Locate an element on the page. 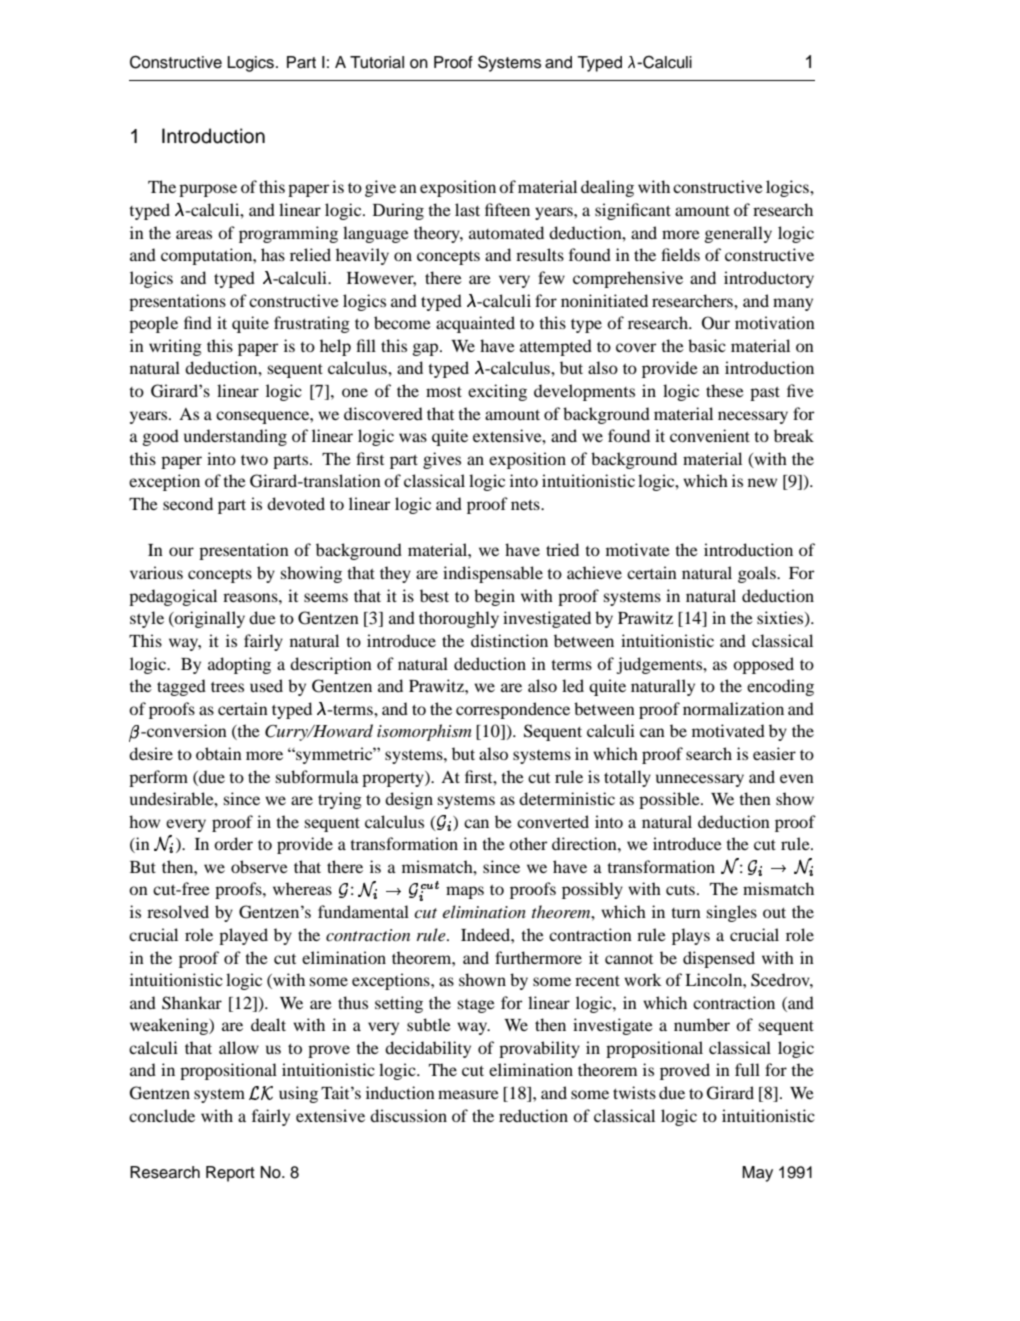 Image resolution: width=1020 pixels, height=1321 pixels. obtain is located at coordinates (219, 753).
